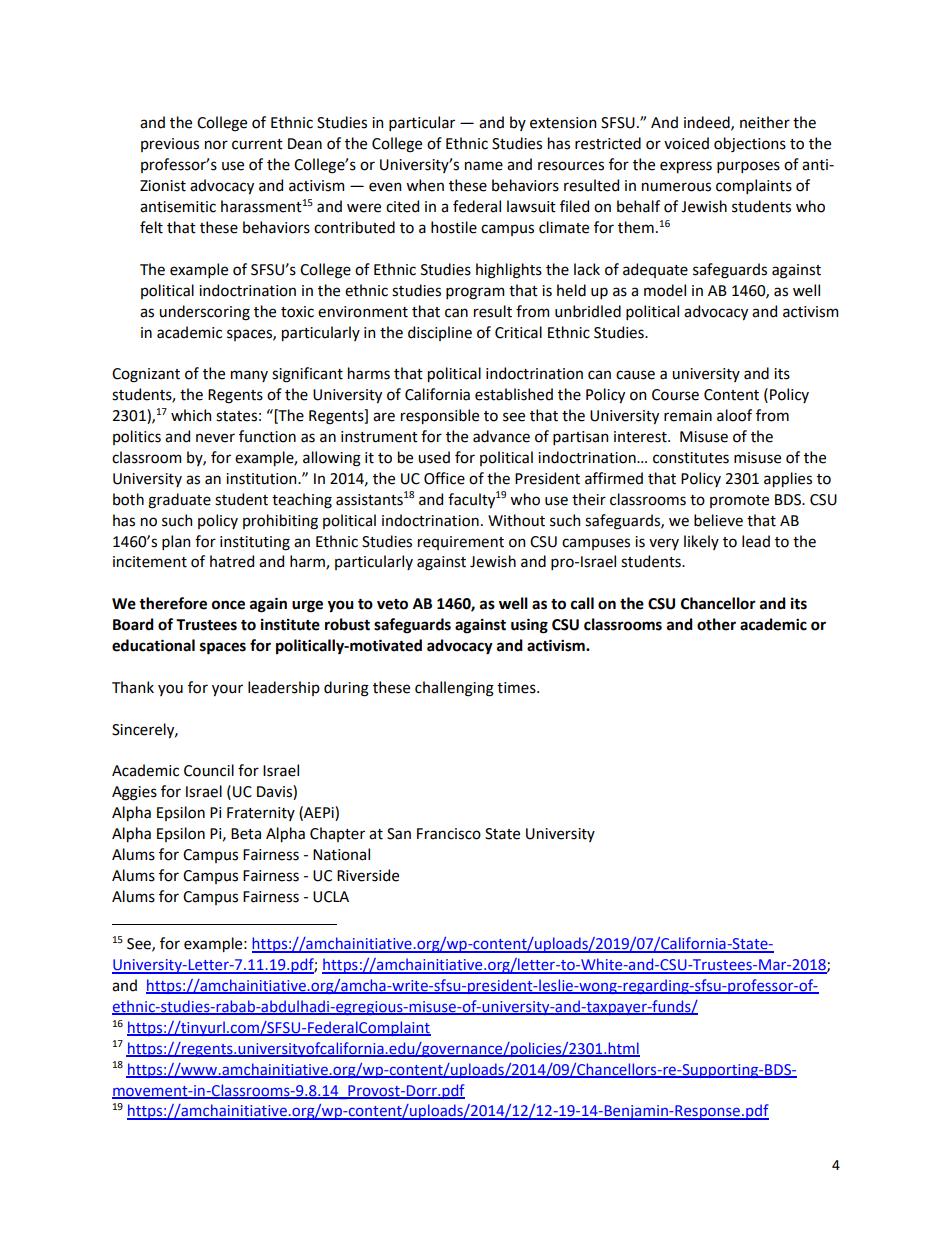  I want to click on challenging, so click(454, 689).
